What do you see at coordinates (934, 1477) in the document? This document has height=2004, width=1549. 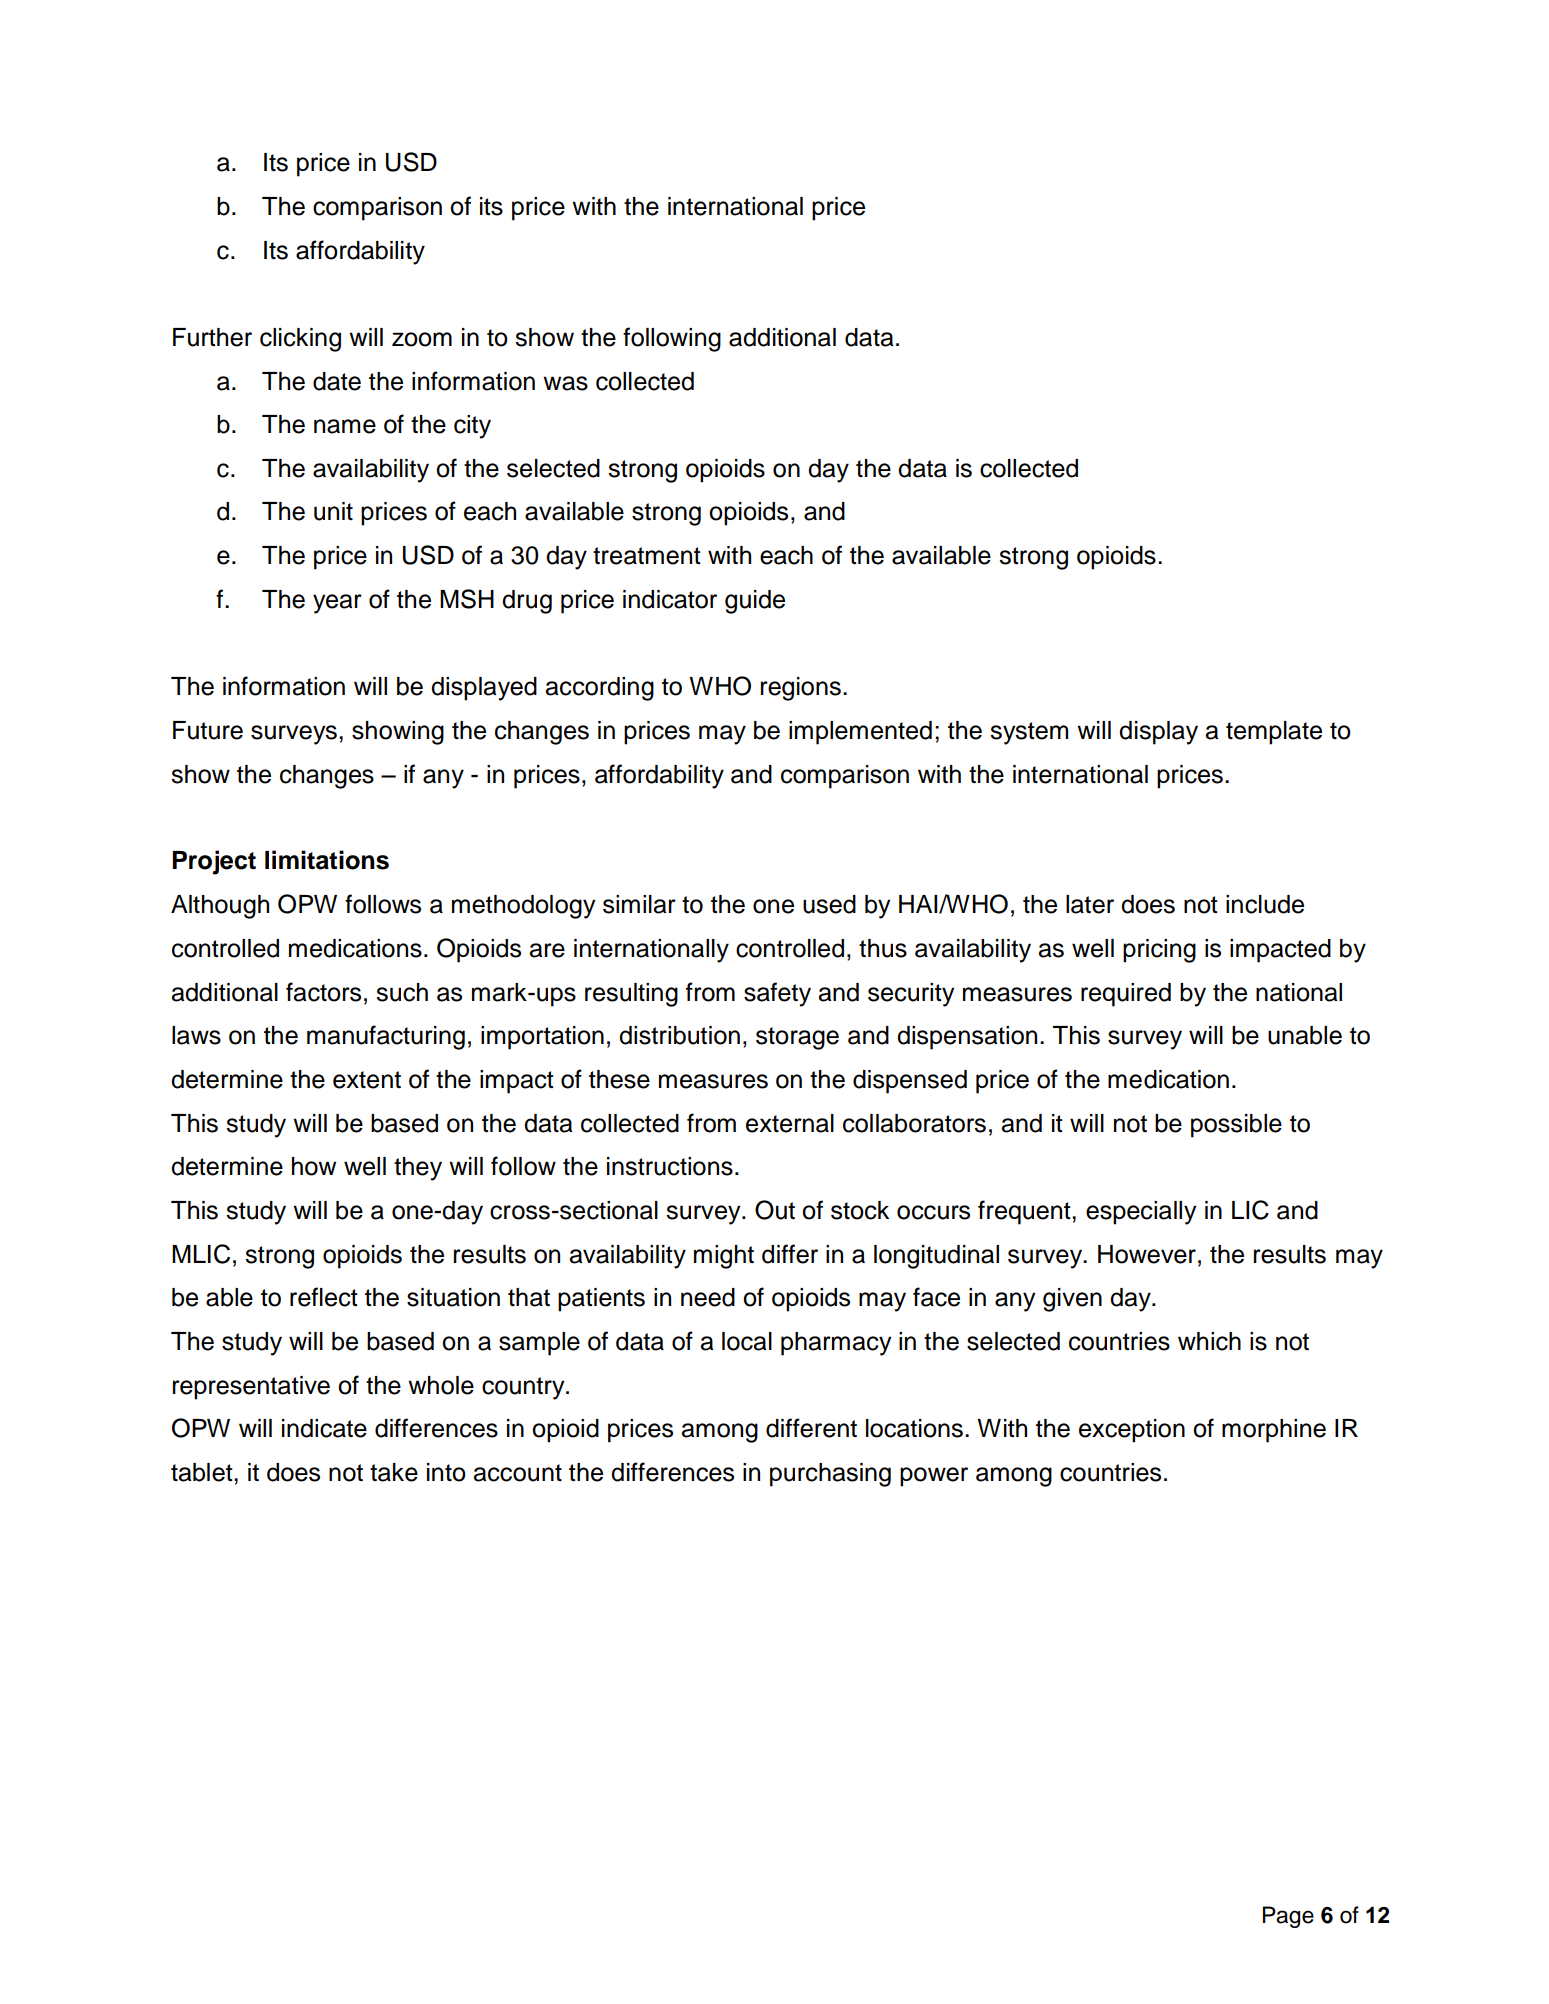 I see `power` at bounding box center [934, 1477].
